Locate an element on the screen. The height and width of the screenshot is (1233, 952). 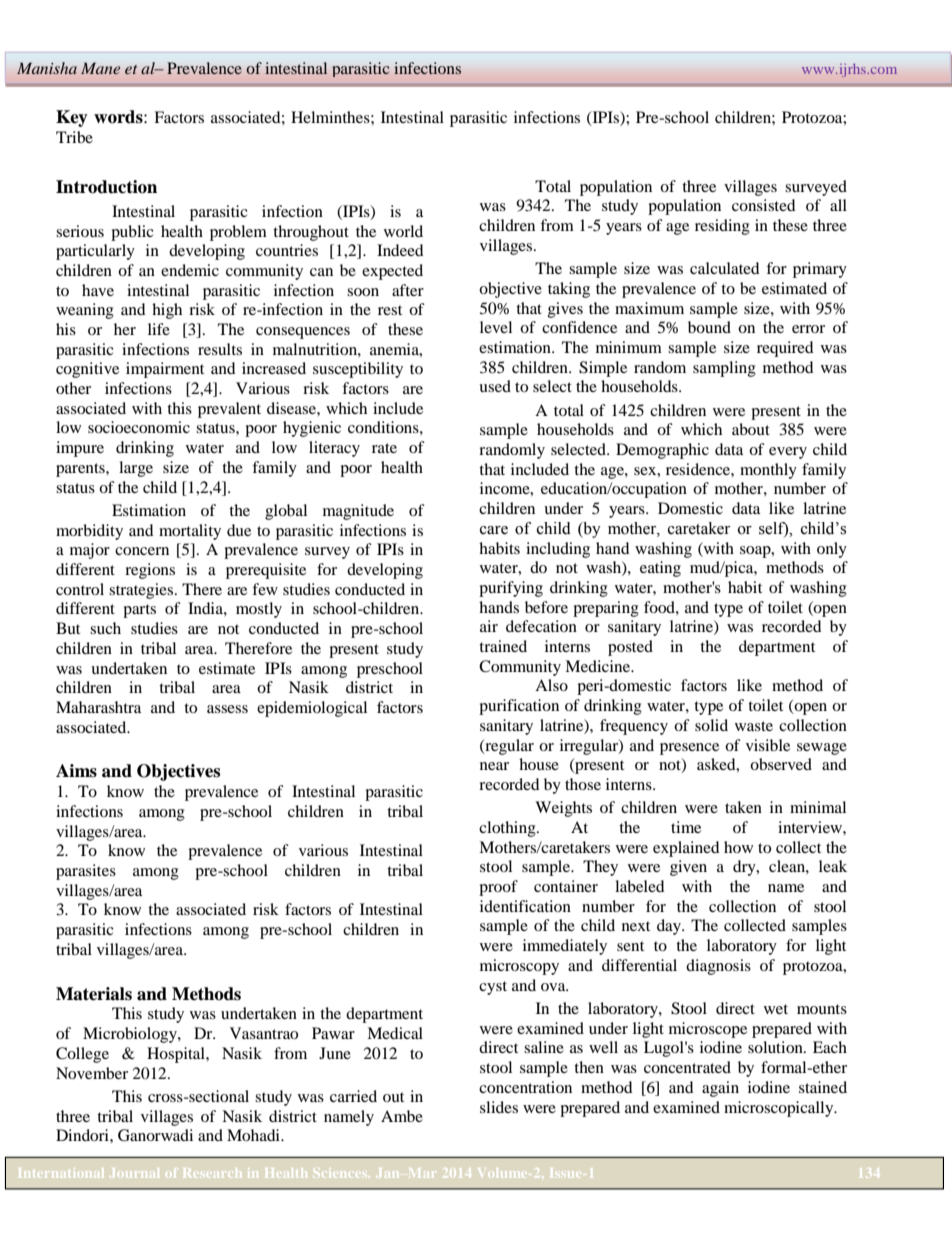
Hospital is located at coordinates (177, 1055).
